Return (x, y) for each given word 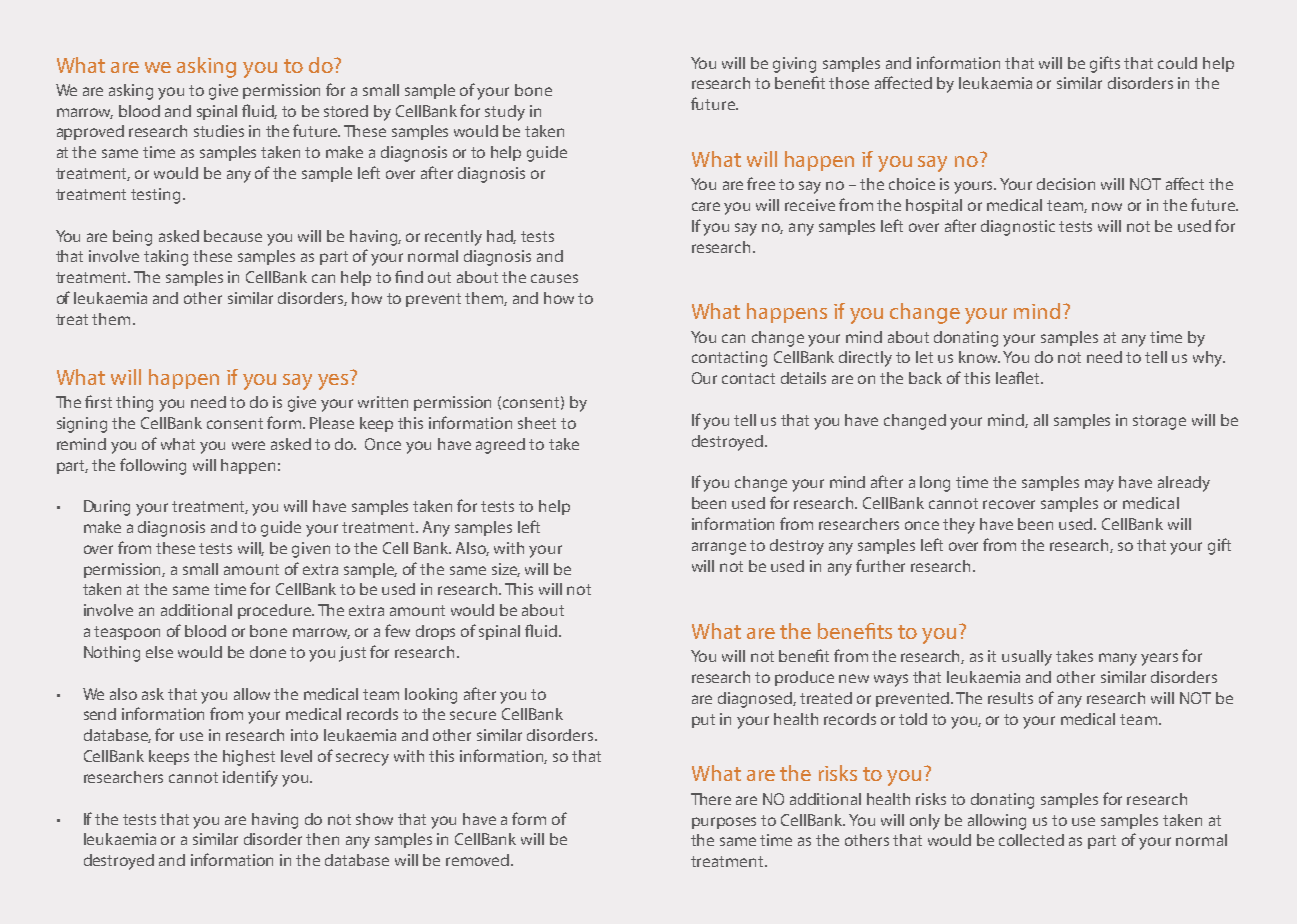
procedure (276, 611)
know (979, 357)
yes (333, 382)
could (1177, 63)
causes (554, 278)
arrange (719, 548)
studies (219, 131)
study (505, 113)
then (322, 839)
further (880, 565)
